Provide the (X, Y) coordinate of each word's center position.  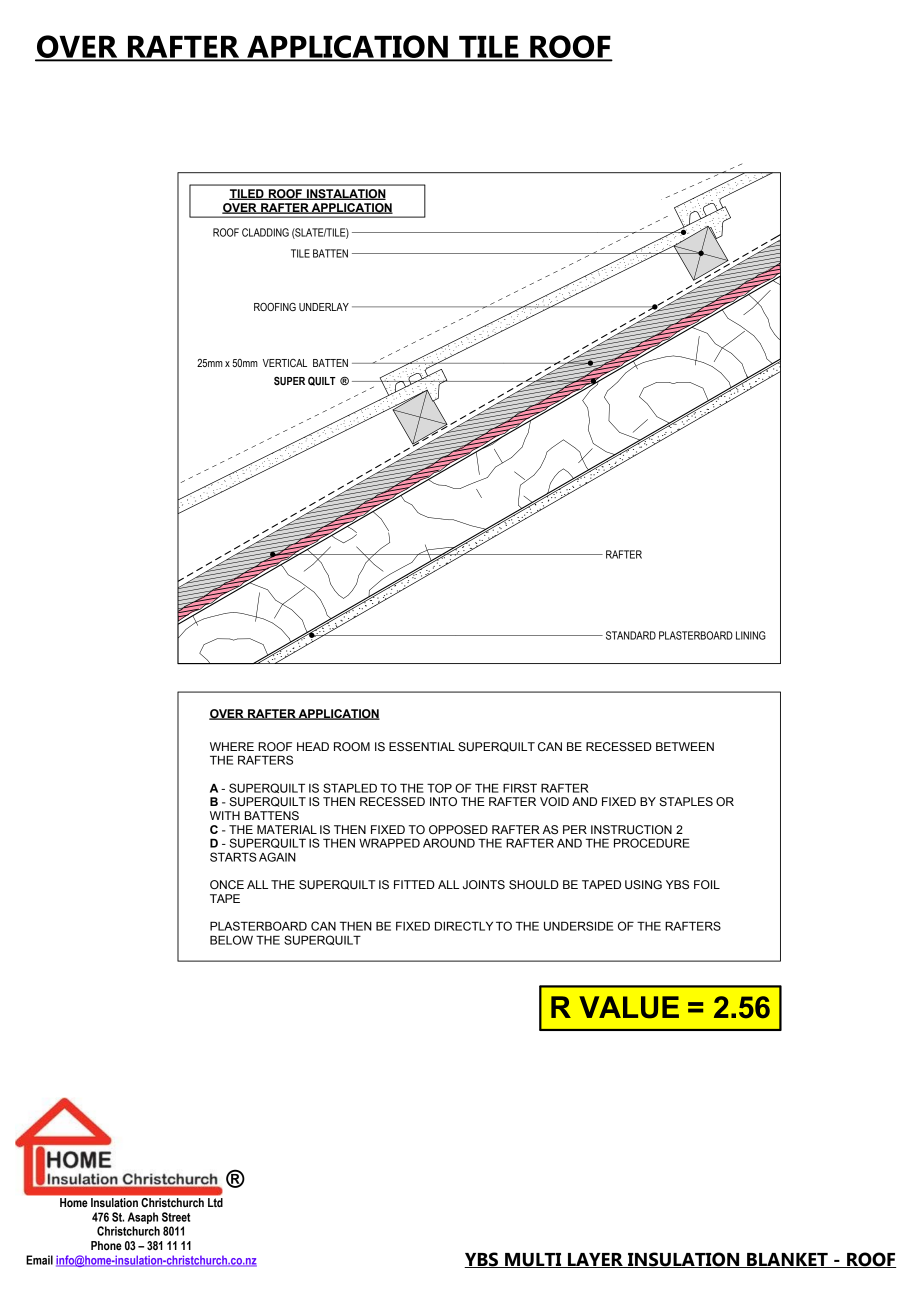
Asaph (143, 1218)
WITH (225, 815)
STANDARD (631, 635)
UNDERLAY (324, 307)
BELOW (231, 940)
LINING (751, 635)
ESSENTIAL (422, 746)
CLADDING (265, 232)
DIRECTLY (464, 926)
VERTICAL (285, 363)
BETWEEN (685, 746)
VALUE (629, 1007)
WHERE (232, 746)
